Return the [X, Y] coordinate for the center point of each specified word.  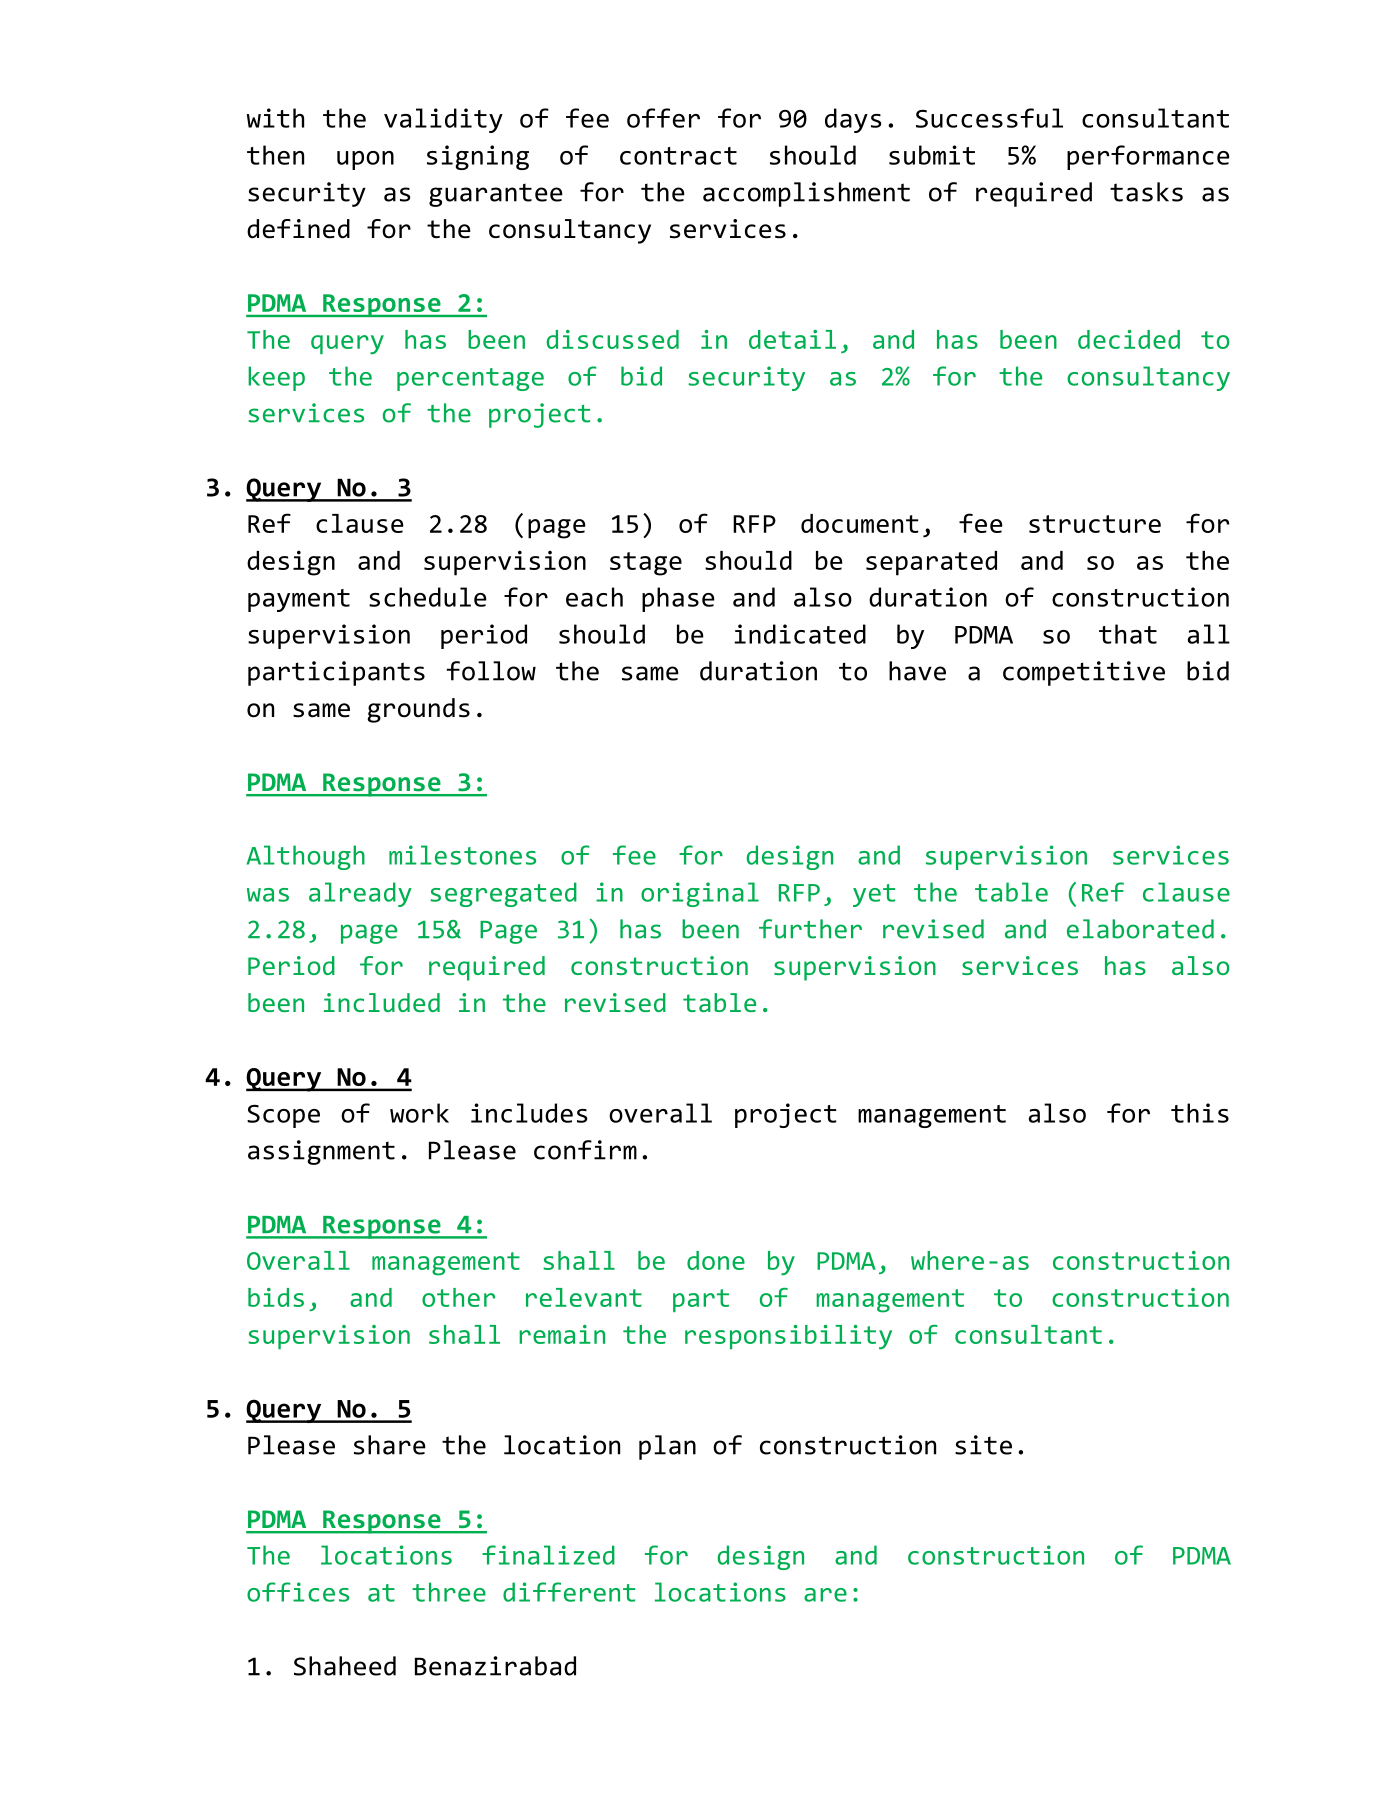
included [382, 1002]
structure [1095, 524]
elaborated [1140, 929]
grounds [418, 710]
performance [1148, 157]
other [458, 1297]
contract [678, 156]
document [859, 523]
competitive [1084, 673]
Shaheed [345, 1666]
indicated [800, 634]
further [810, 929]
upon [365, 160]
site [983, 1445]
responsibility [788, 1337]
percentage [470, 379]
